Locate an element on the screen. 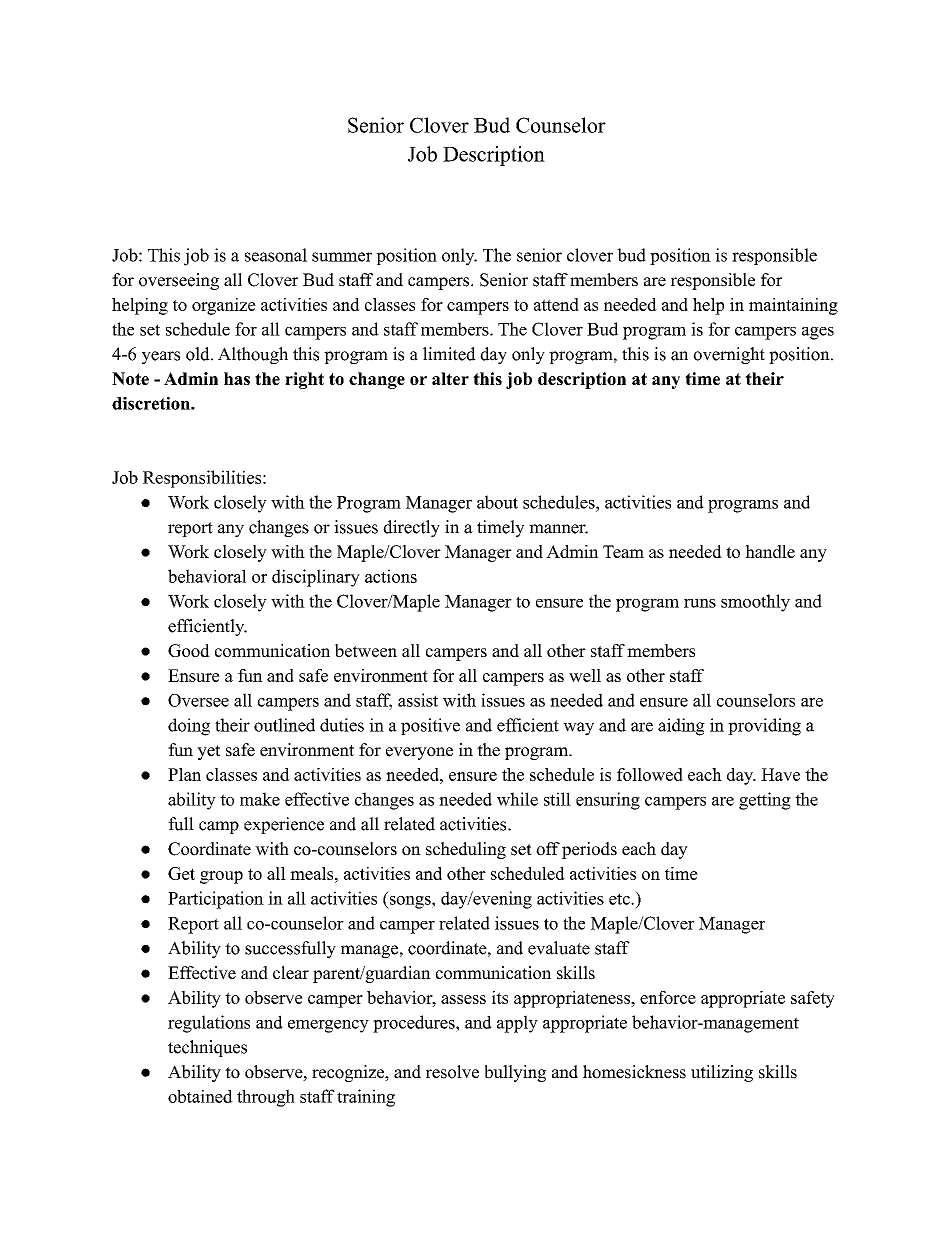 The image size is (952, 1233). attend is located at coordinates (556, 304).
